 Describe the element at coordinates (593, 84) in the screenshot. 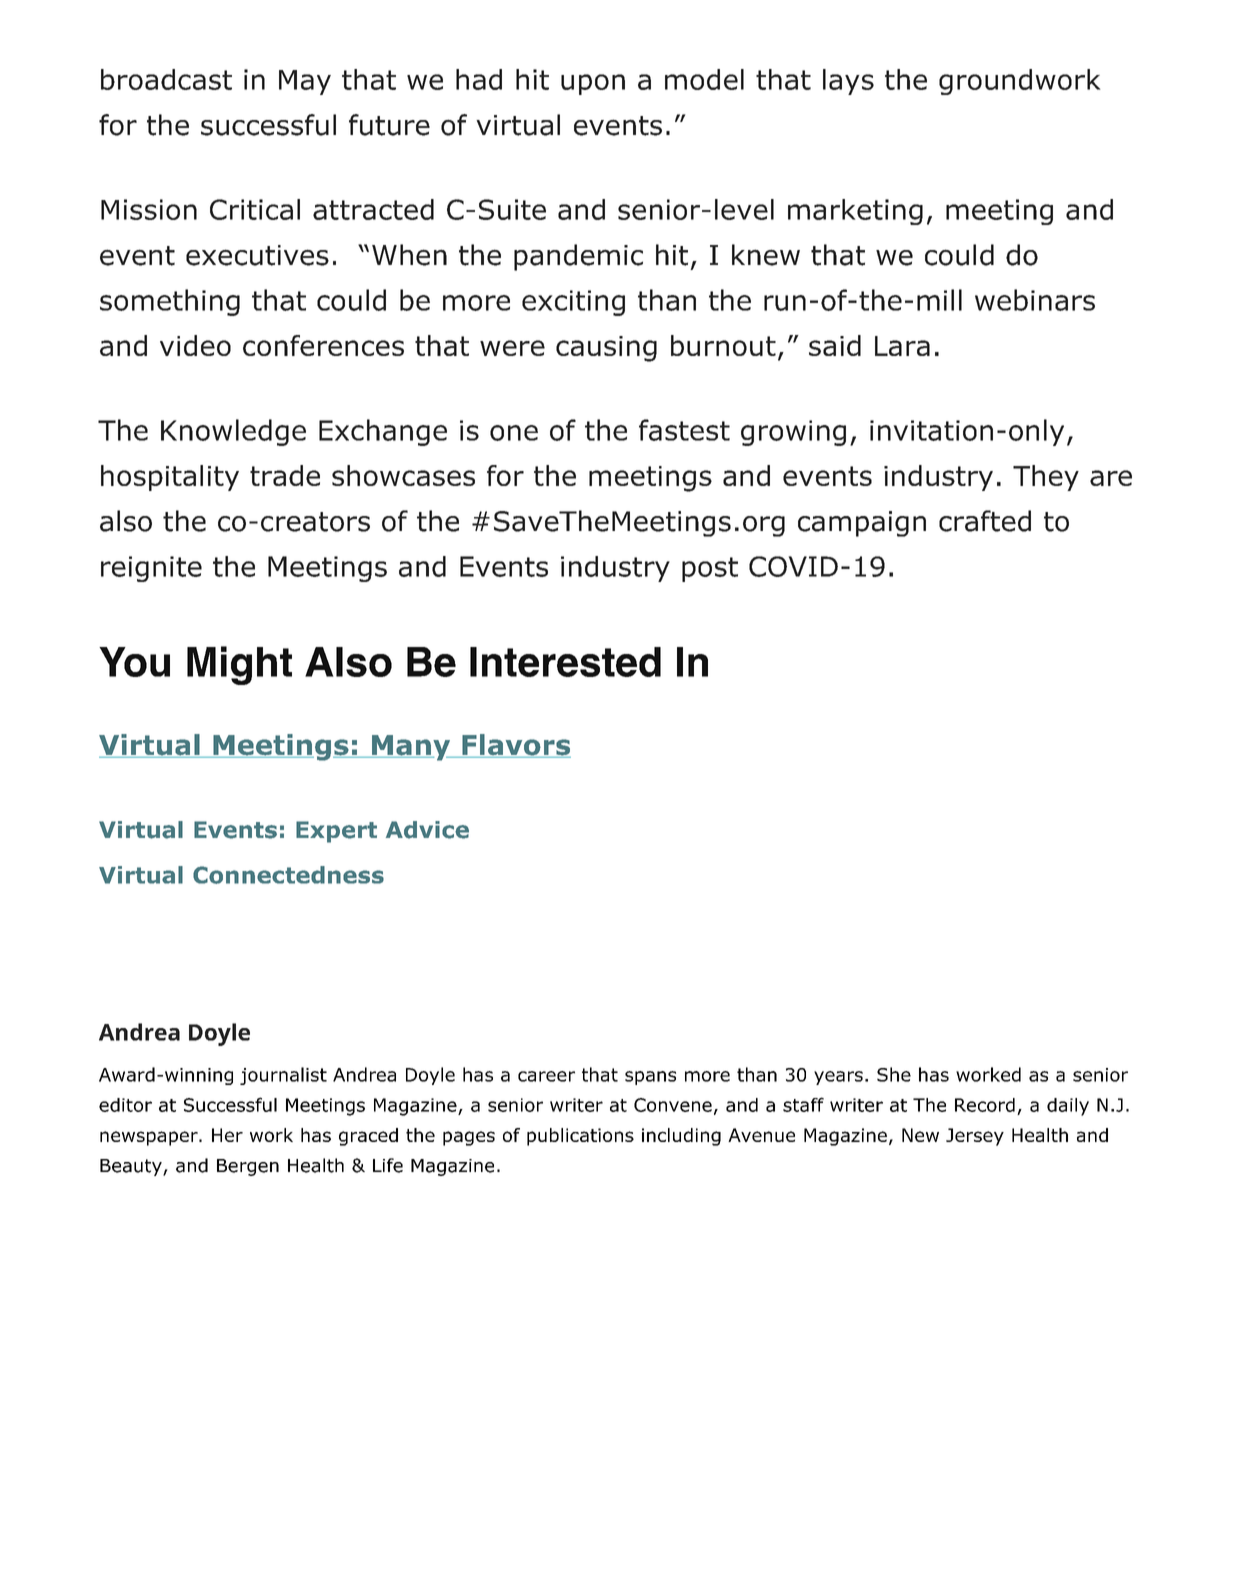

I see `upon` at that location.
